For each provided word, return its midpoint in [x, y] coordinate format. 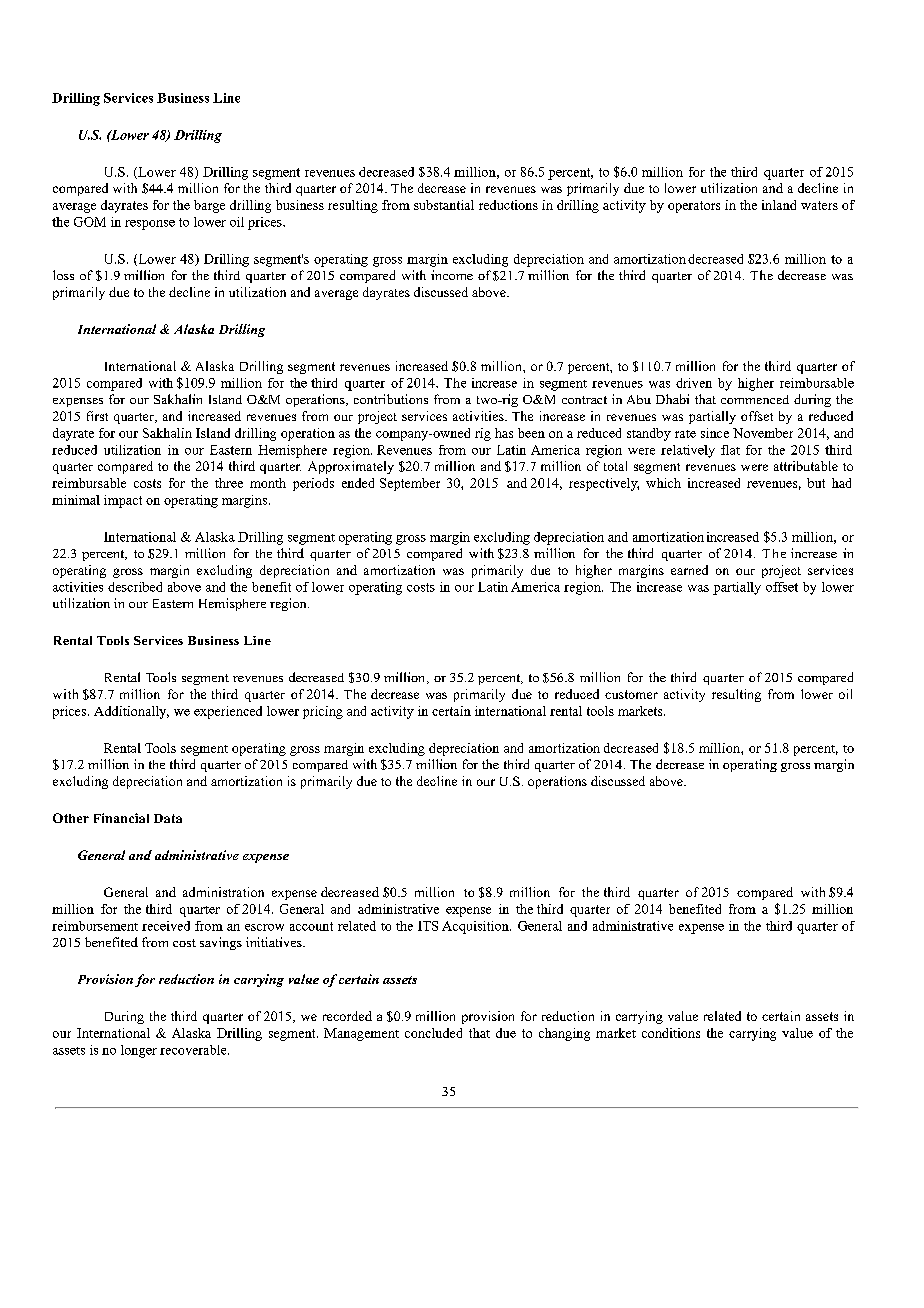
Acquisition [476, 927]
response [150, 225]
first [97, 416]
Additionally [131, 712]
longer [139, 1051]
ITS [428, 926]
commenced [755, 399]
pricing [323, 712]
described [135, 587]
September [410, 484]
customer [631, 694]
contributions [391, 399]
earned [689, 570]
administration [223, 892]
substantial [444, 205]
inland [779, 205]
